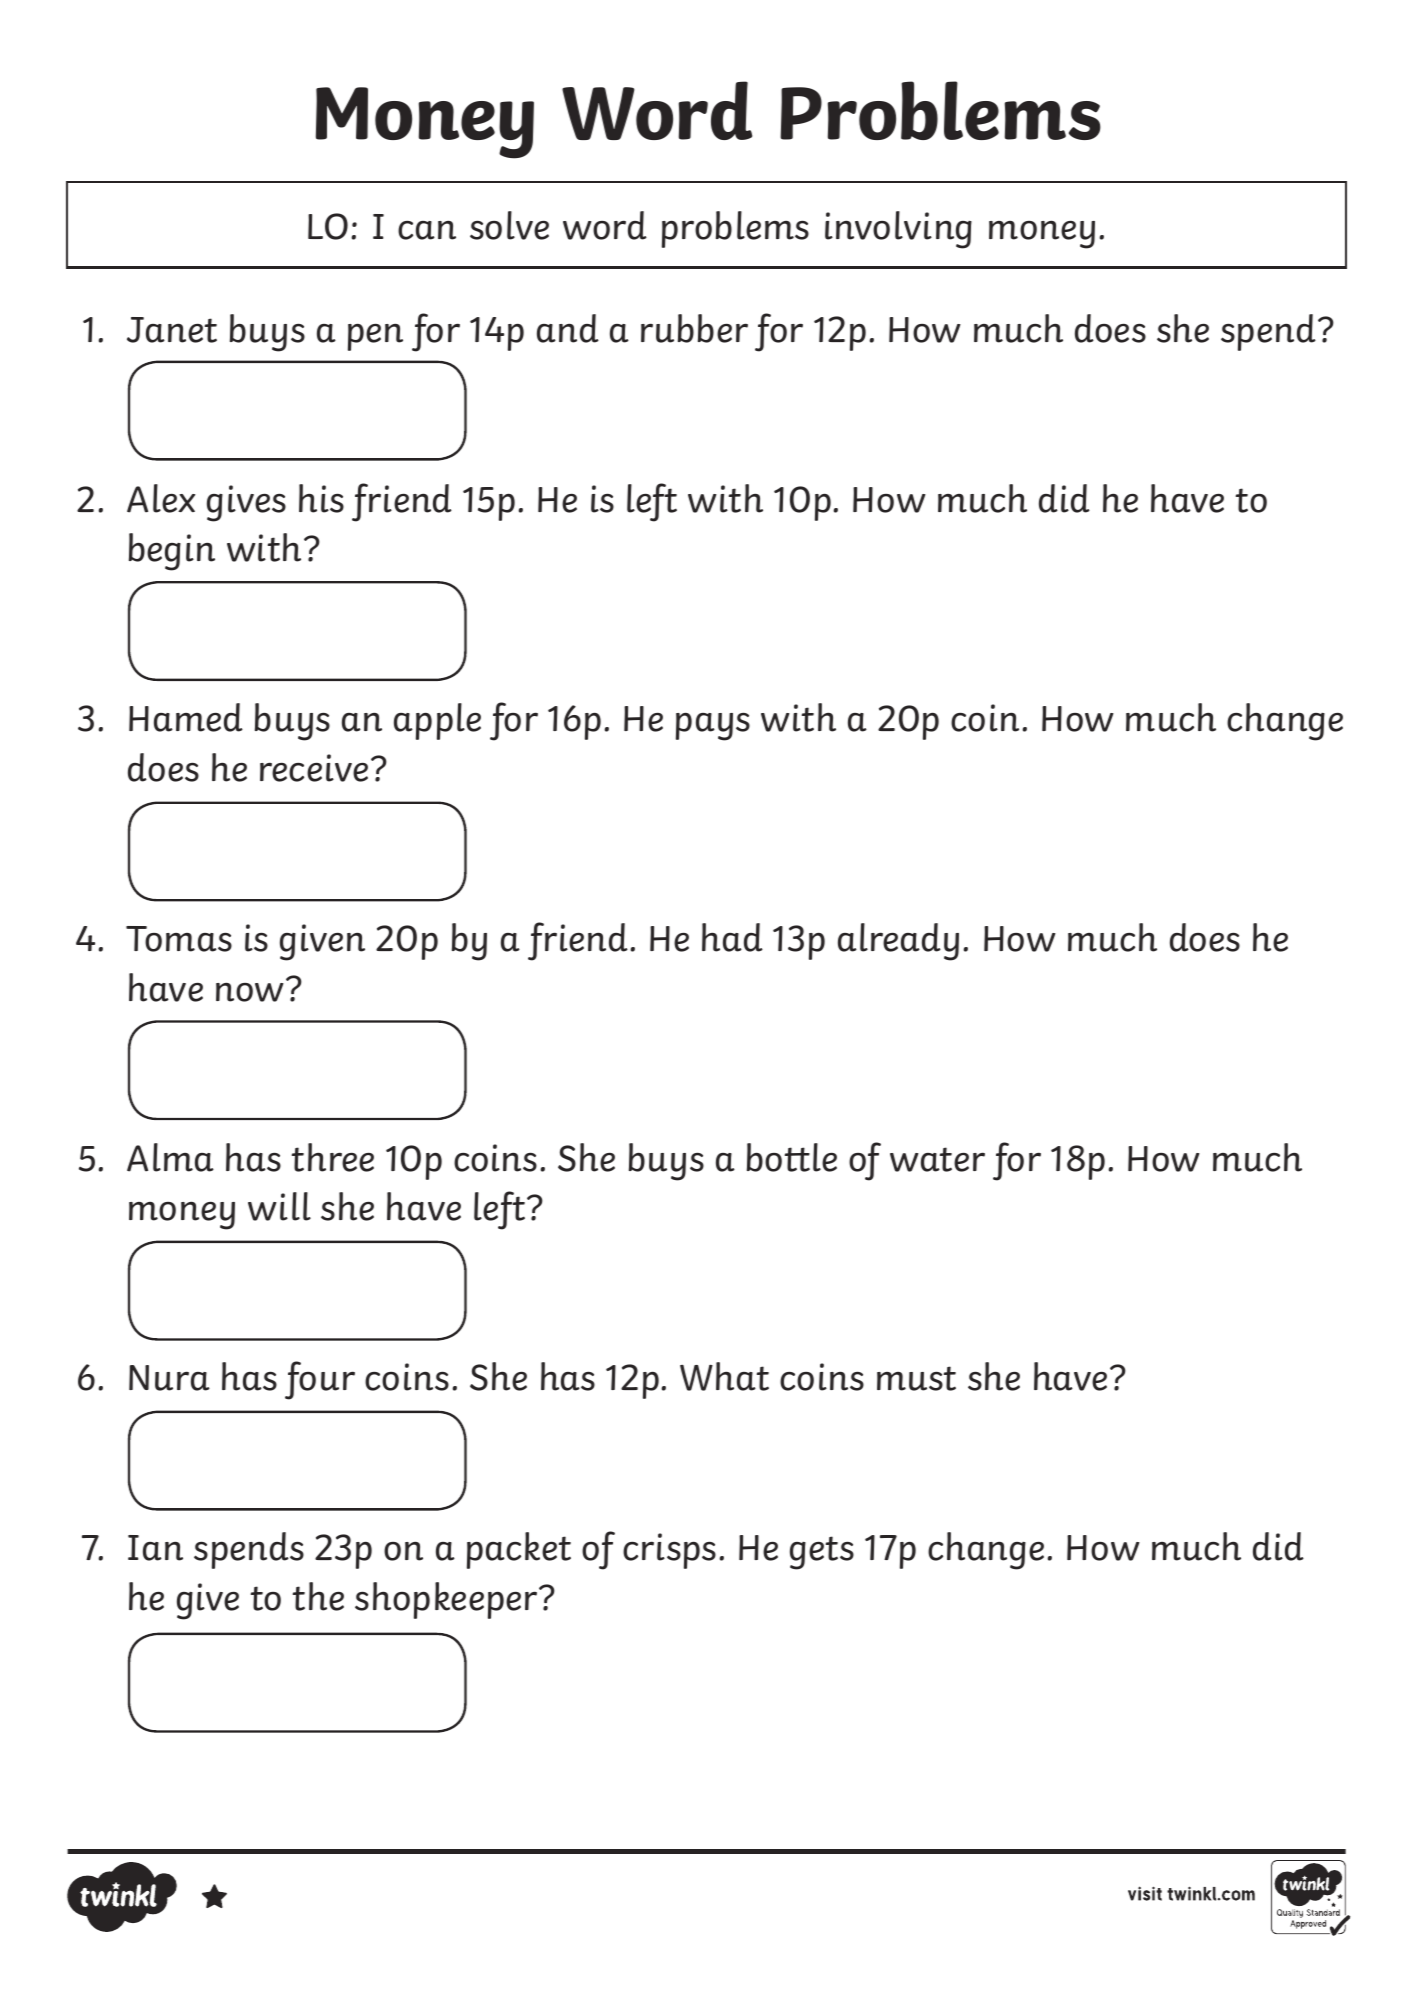 The width and height of the page is (1413, 1999). What do you see at coordinates (822, 1553) in the page?
I see `gets` at bounding box center [822, 1553].
